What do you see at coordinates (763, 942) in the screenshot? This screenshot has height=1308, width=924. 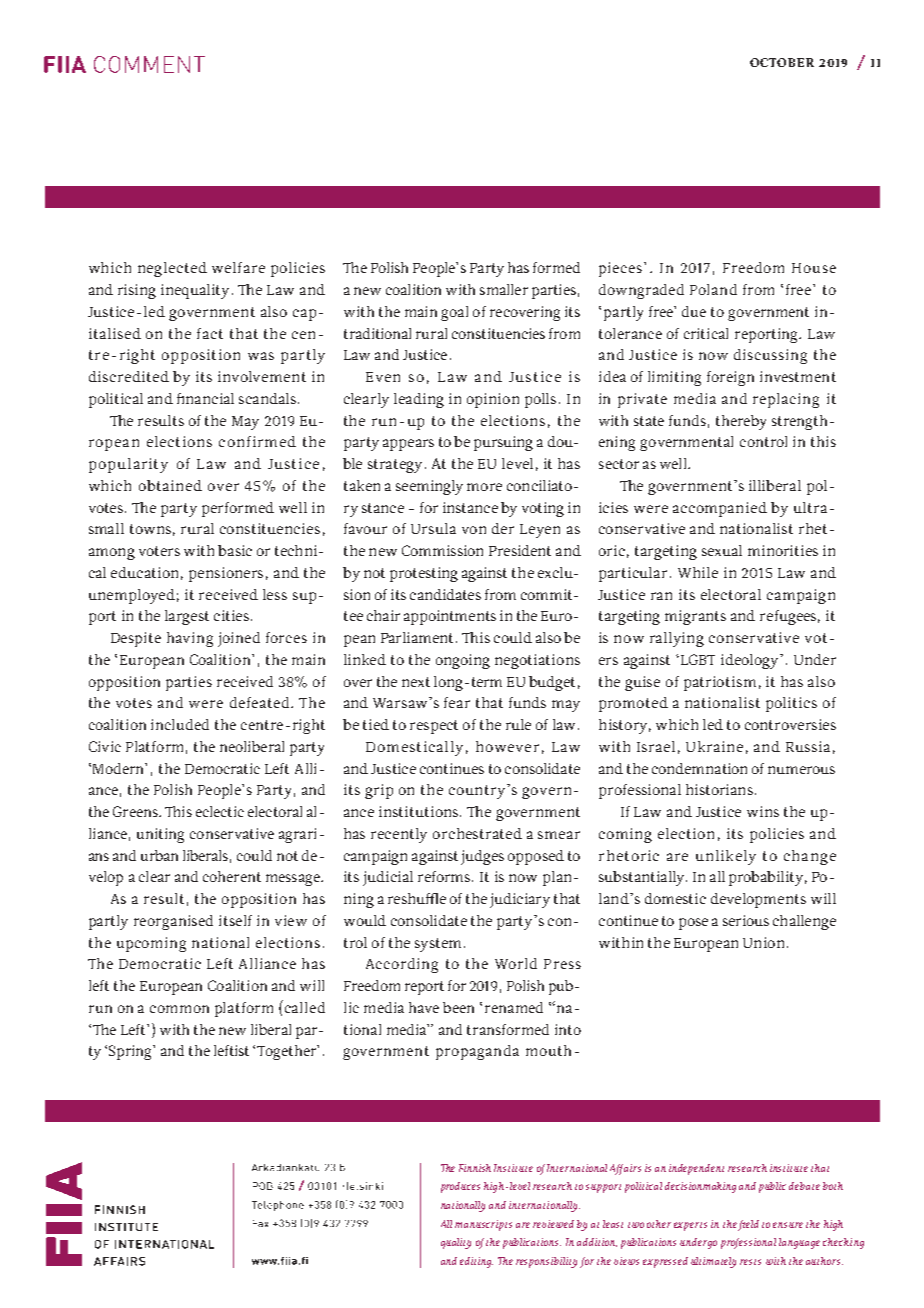 I see `Union` at bounding box center [763, 942].
